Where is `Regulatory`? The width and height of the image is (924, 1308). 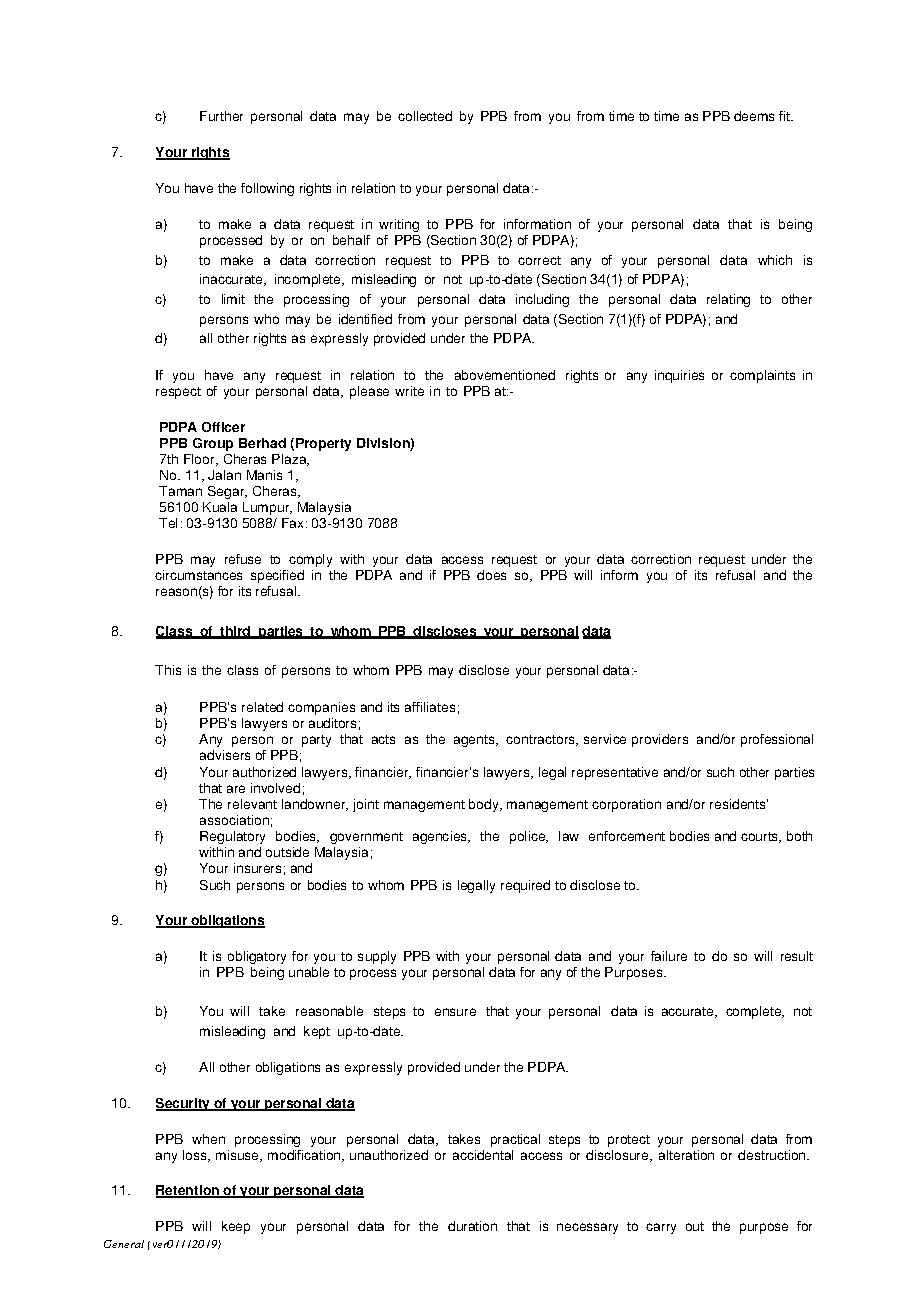 Regulatory is located at coordinates (232, 837).
